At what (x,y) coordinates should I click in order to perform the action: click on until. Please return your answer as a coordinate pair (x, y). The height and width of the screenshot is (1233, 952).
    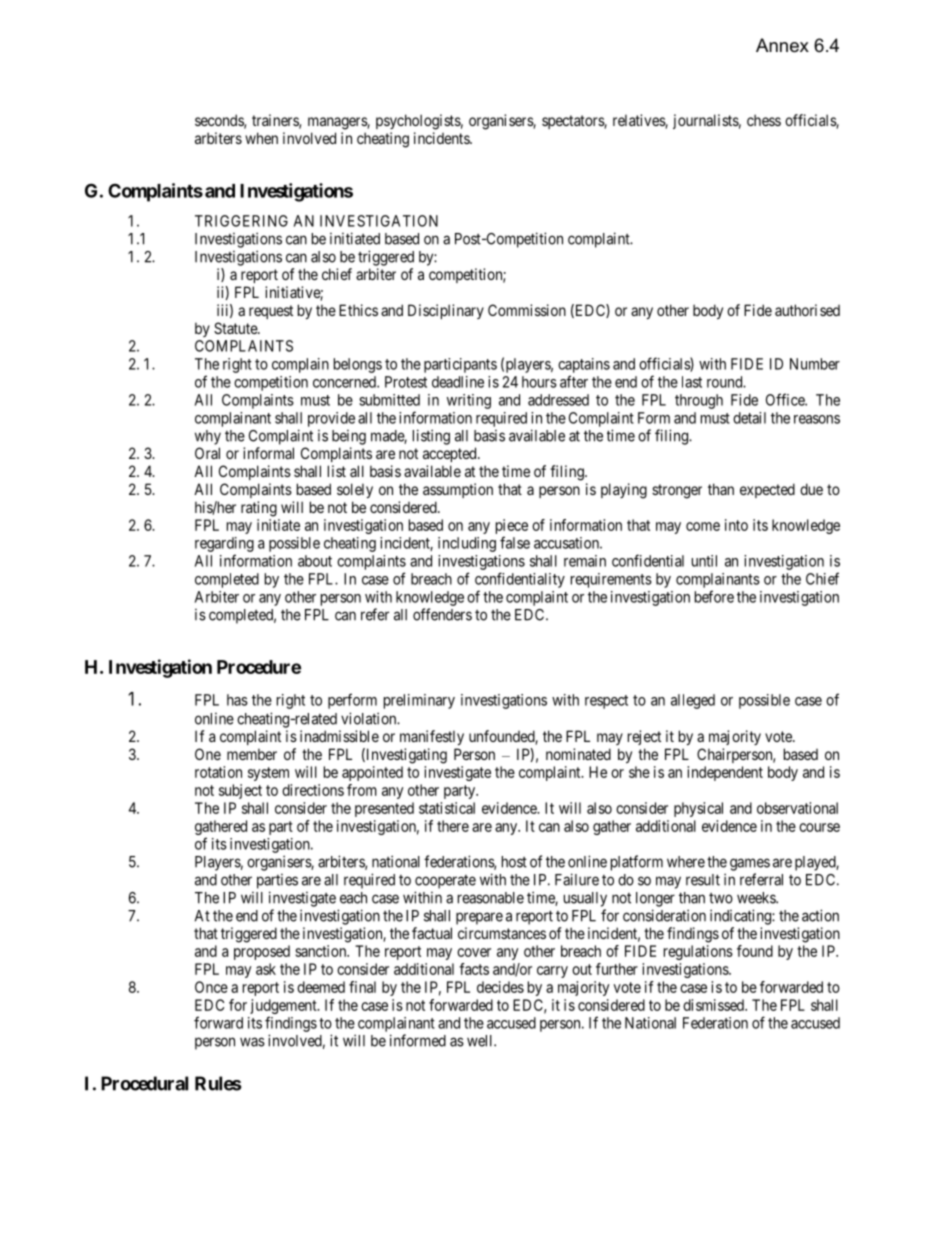
    Looking at the image, I should click on (704, 561).
